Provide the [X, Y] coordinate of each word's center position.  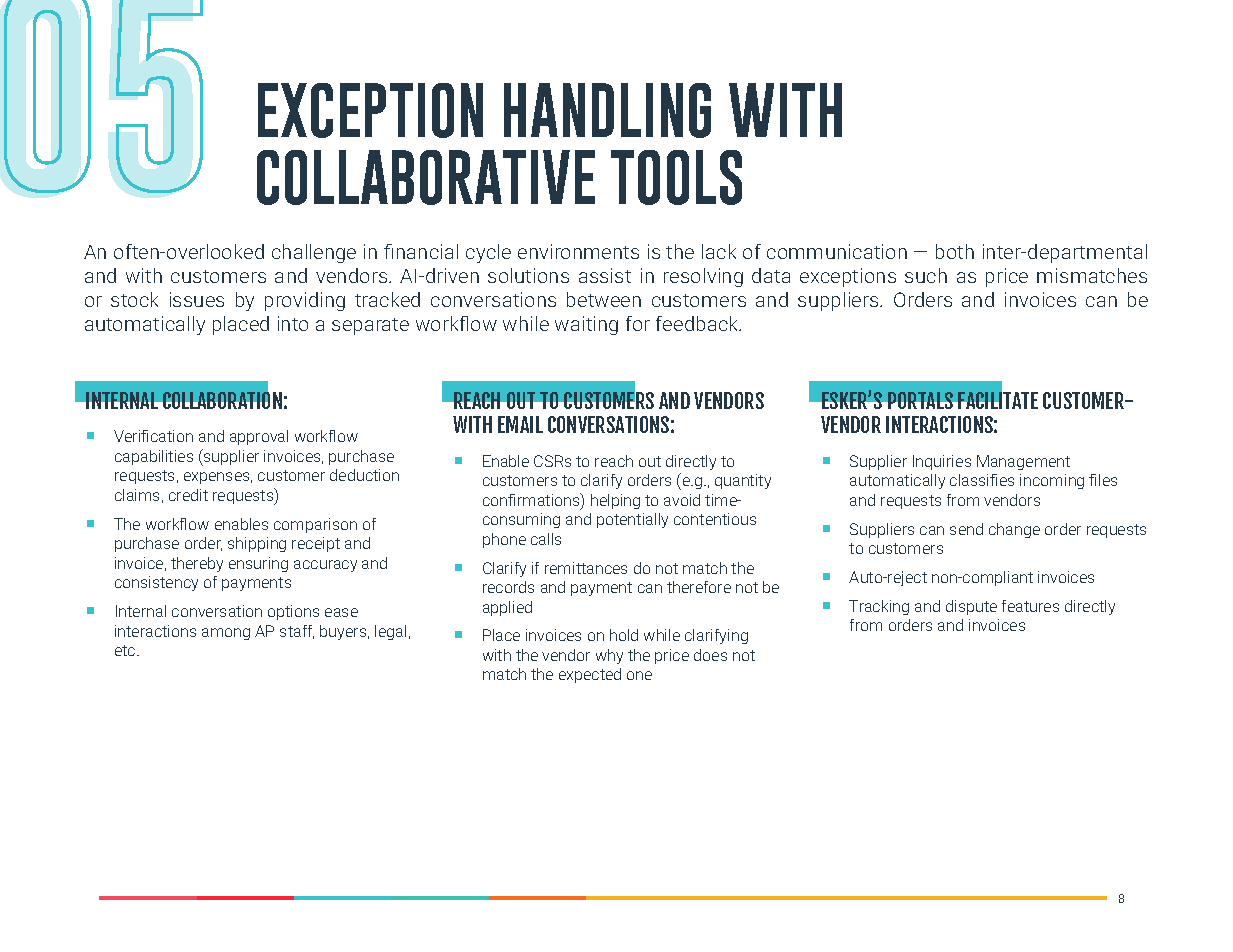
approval [259, 437]
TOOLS [676, 177]
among [226, 634]
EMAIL [520, 424]
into [293, 323]
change [1014, 530]
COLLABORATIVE [426, 177]
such [926, 275]
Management [1023, 462]
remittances [586, 568]
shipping [257, 544]
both [955, 251]
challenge [314, 253]
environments [578, 251]
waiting [586, 325]
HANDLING [607, 110]
